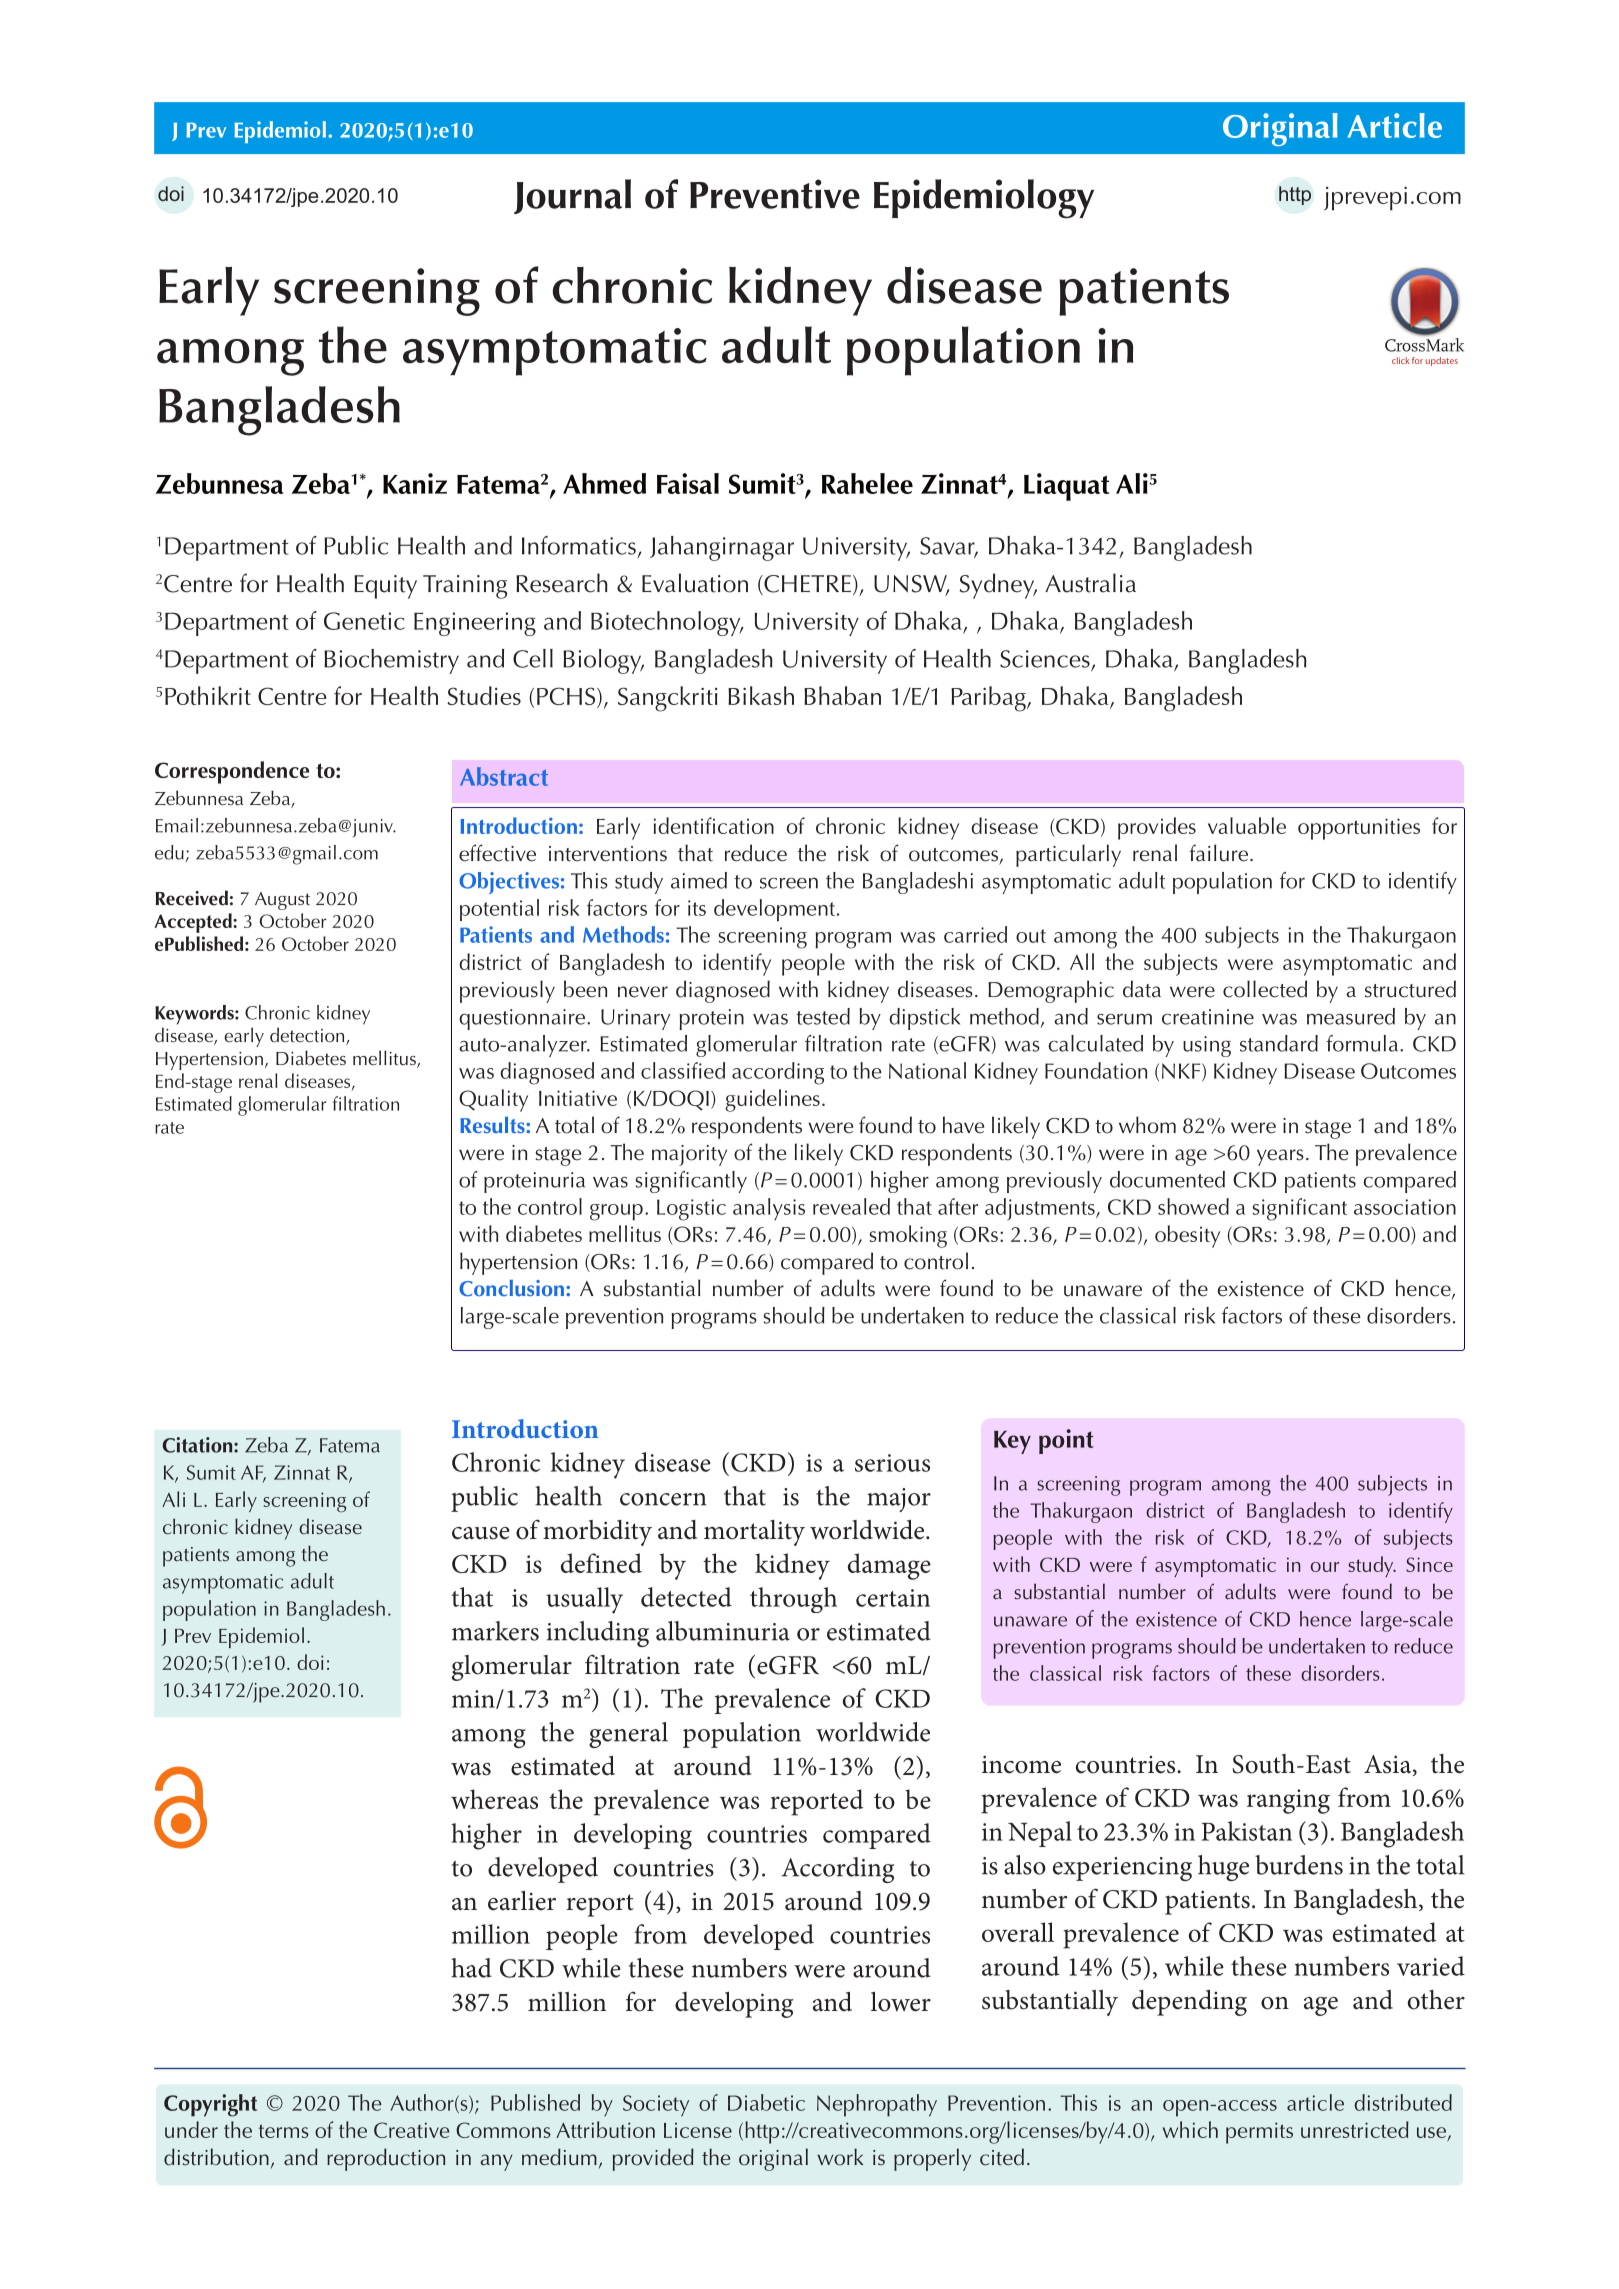 The height and width of the screenshot is (2289, 1619). What do you see at coordinates (754, 1533) in the screenshot?
I see `mortality` at bounding box center [754, 1533].
